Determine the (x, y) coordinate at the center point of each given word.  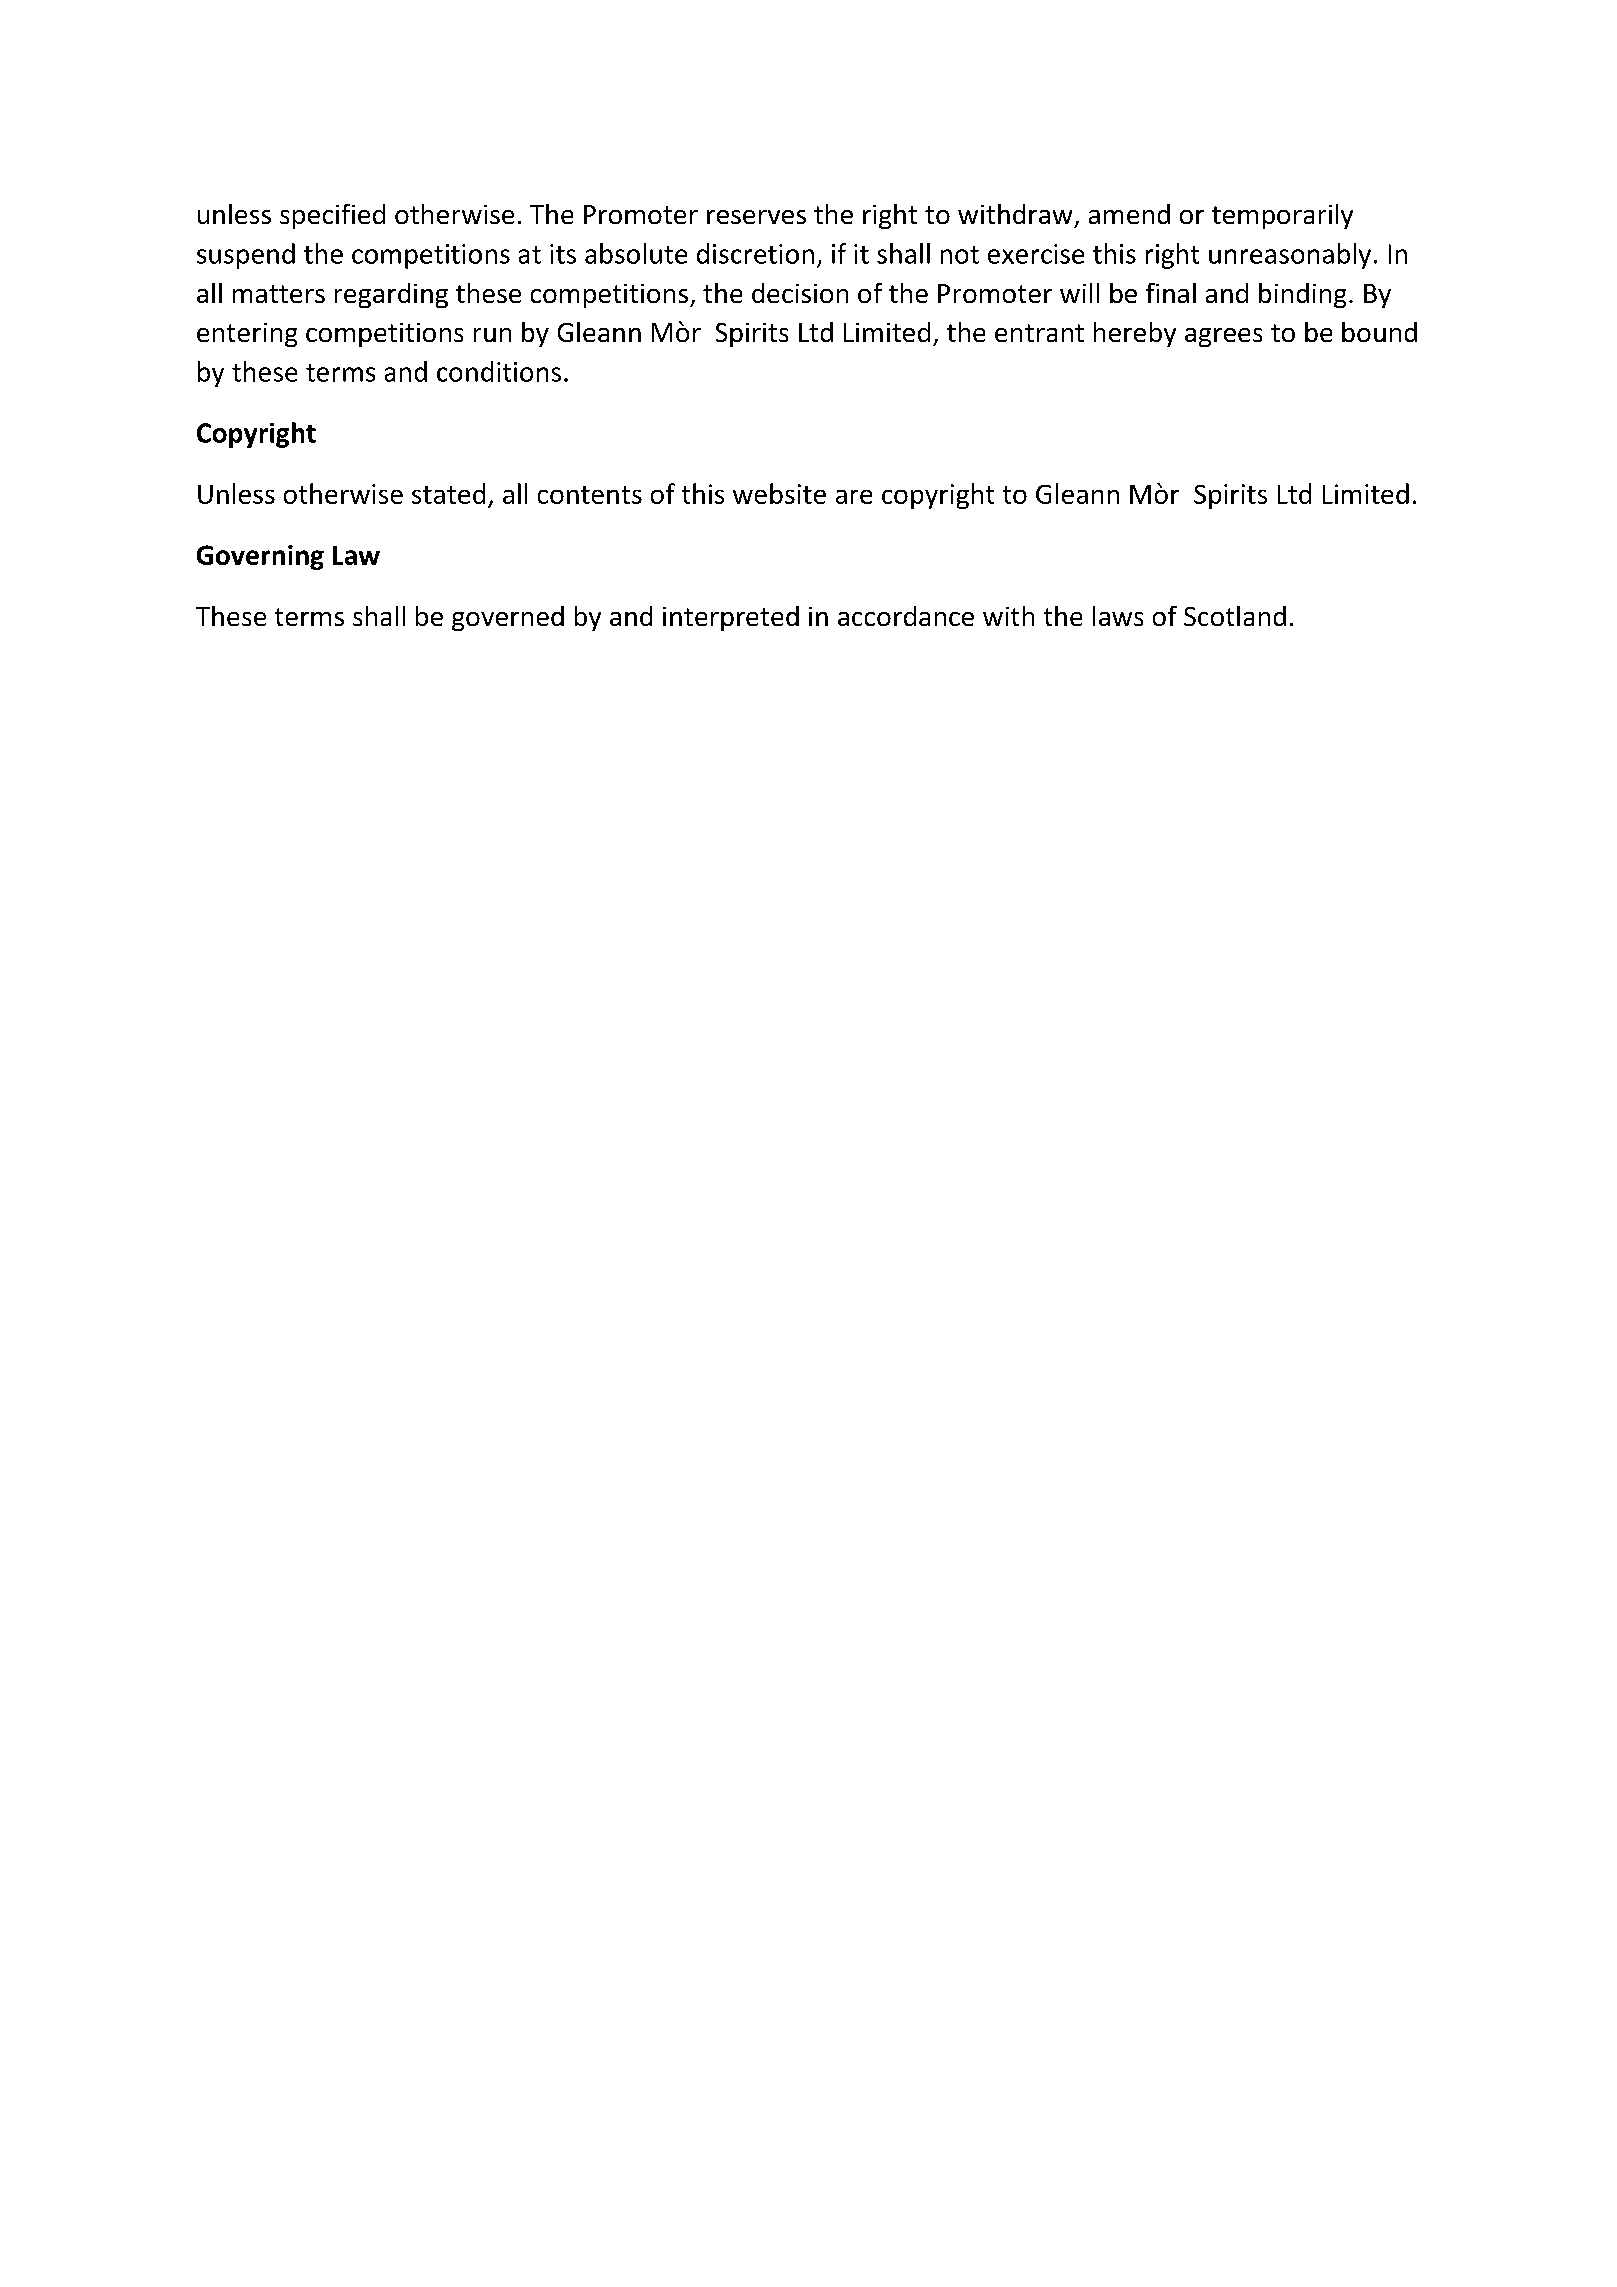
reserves (756, 217)
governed (508, 618)
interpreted (731, 618)
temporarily (1282, 216)
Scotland (1235, 616)
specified (332, 216)
